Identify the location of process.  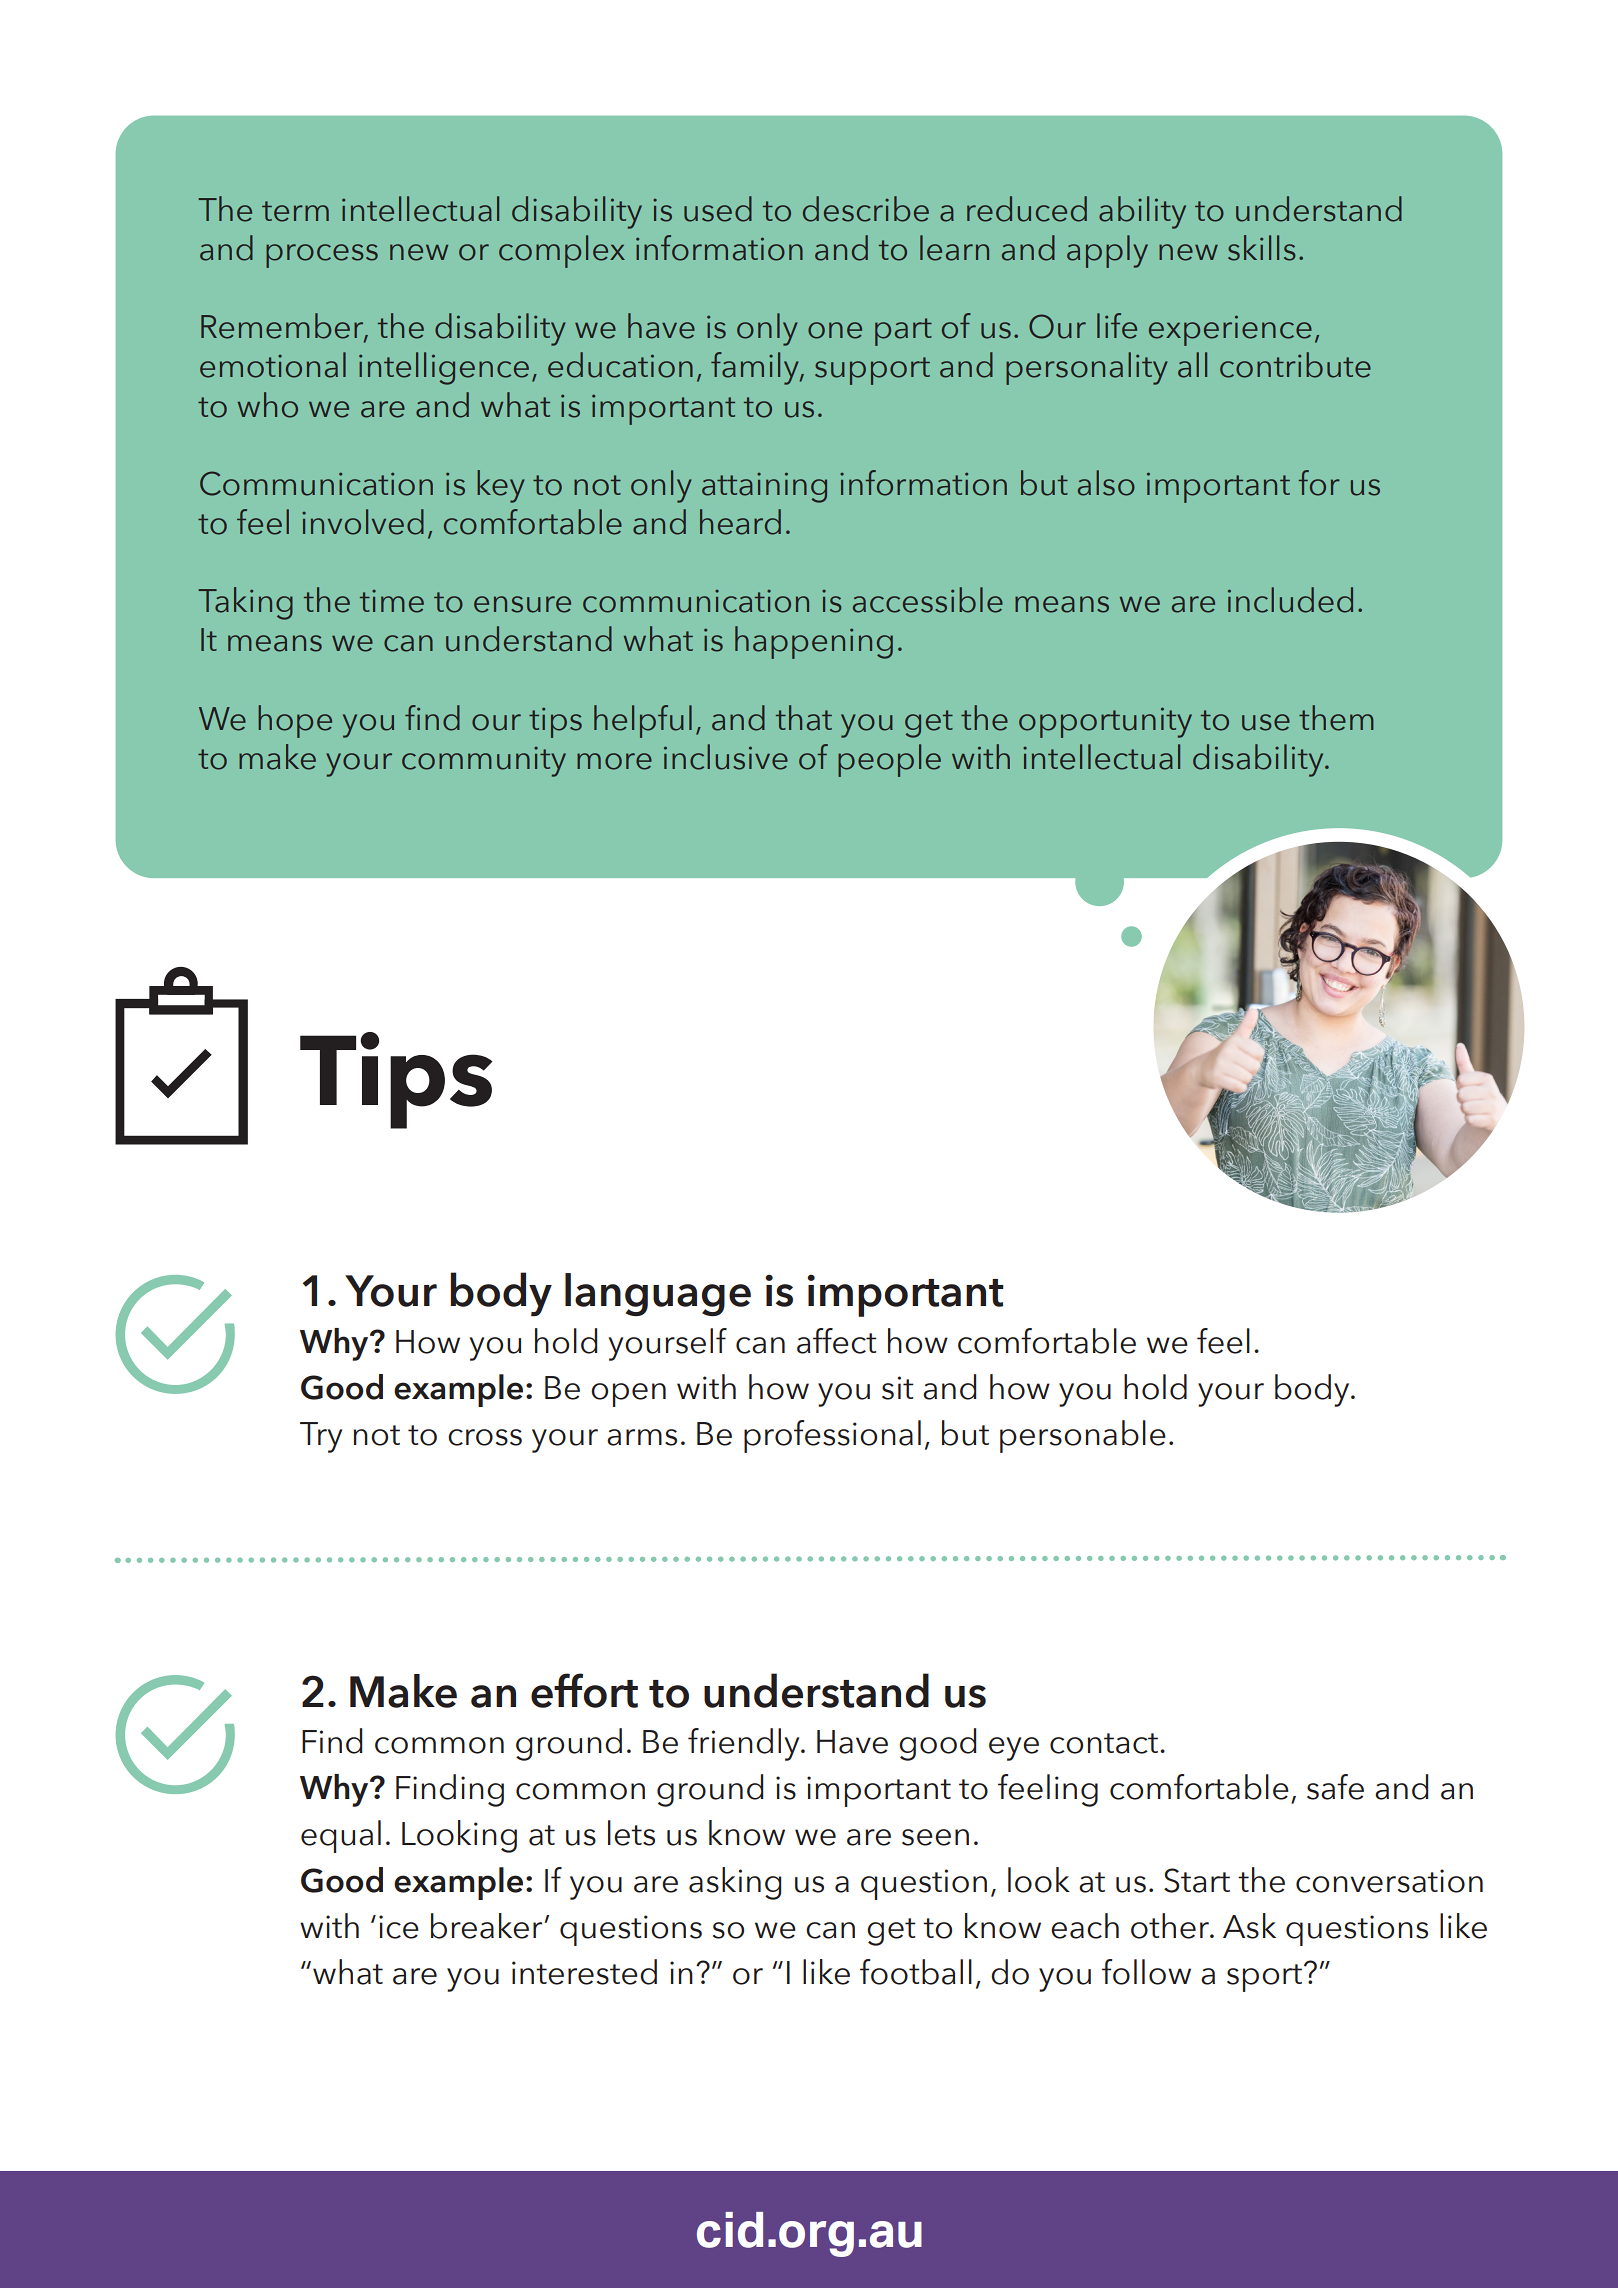
(322, 256).
